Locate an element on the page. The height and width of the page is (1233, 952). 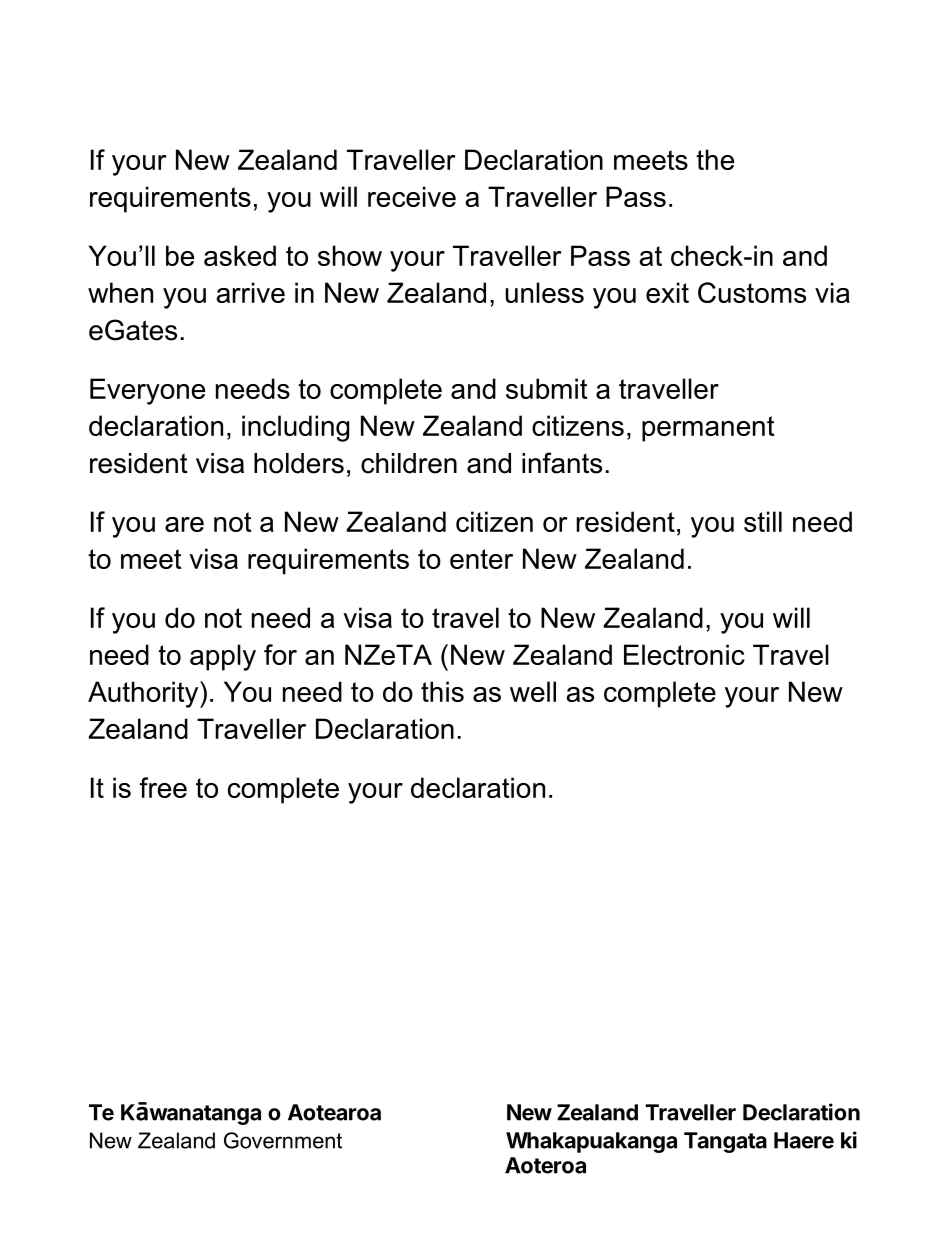
submit is located at coordinates (547, 388).
